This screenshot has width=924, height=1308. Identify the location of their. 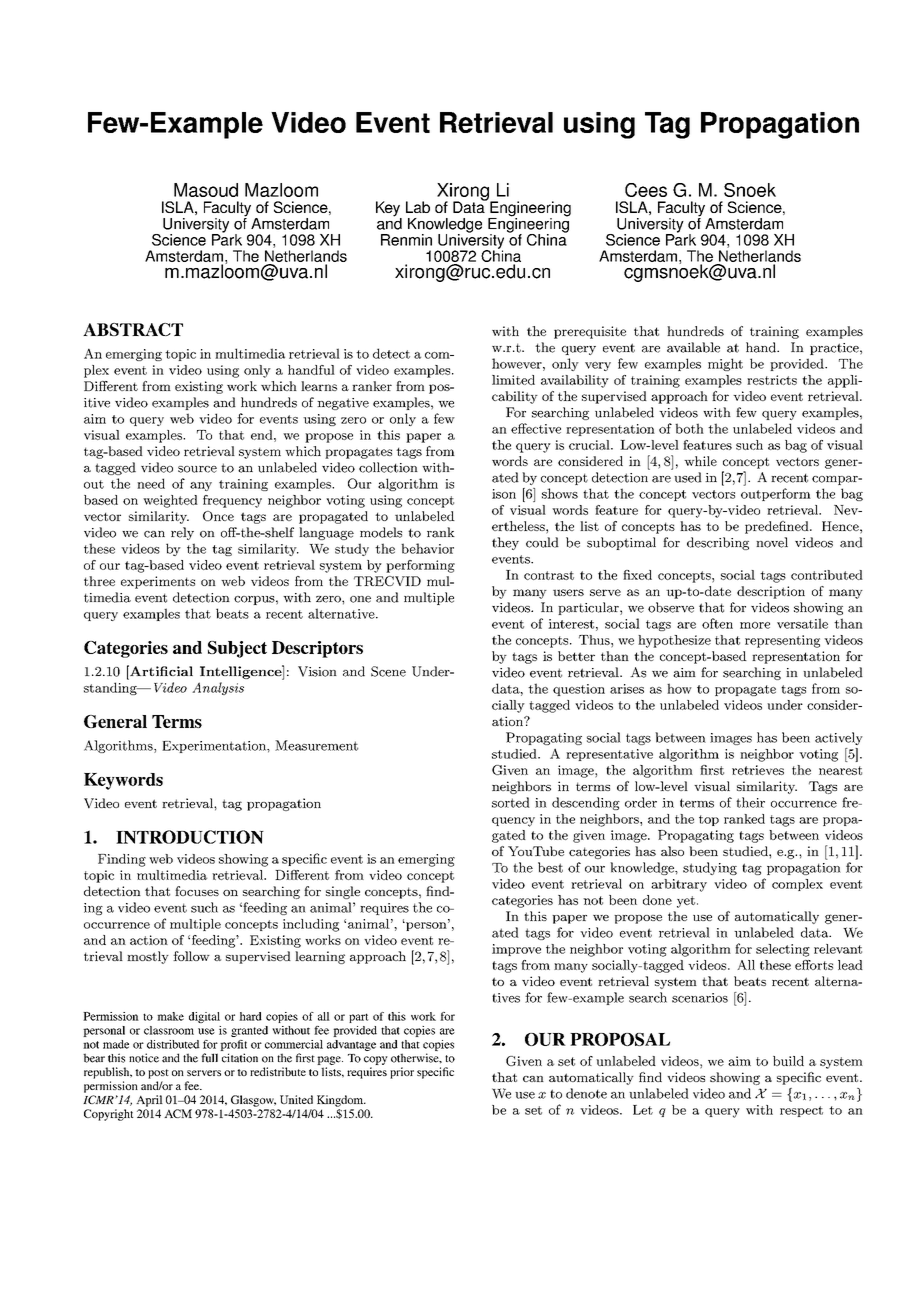
(750, 802).
